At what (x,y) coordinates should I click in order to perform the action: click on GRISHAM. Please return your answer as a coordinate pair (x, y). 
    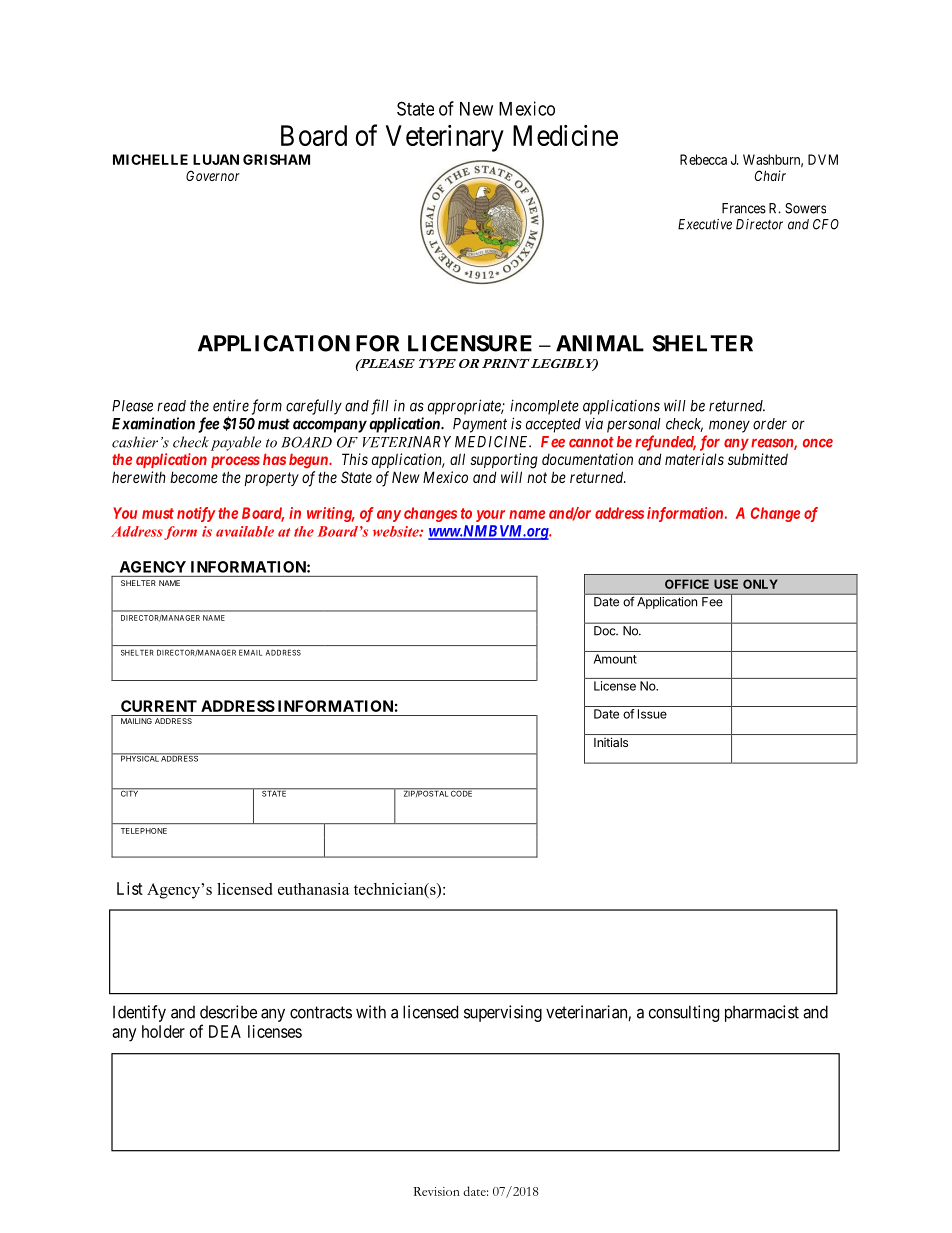
    Looking at the image, I should click on (276, 159).
